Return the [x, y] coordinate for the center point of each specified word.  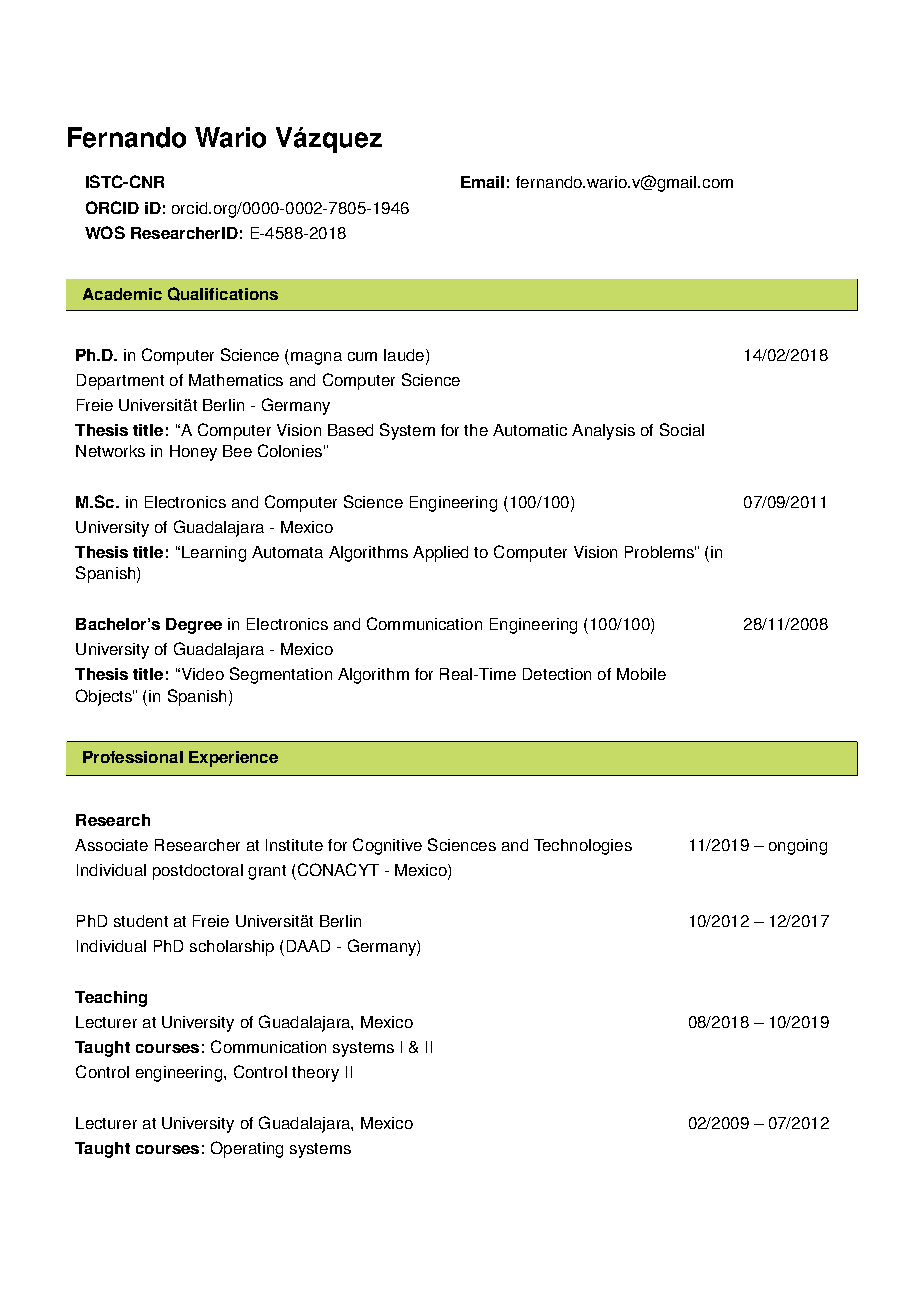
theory [315, 1074]
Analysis [603, 432]
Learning [214, 554]
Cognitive [387, 846]
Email [482, 182]
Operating [247, 1149]
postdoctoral [198, 872]
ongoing [798, 847]
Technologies [583, 847]
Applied [440, 554]
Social [682, 429]
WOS [105, 232]
